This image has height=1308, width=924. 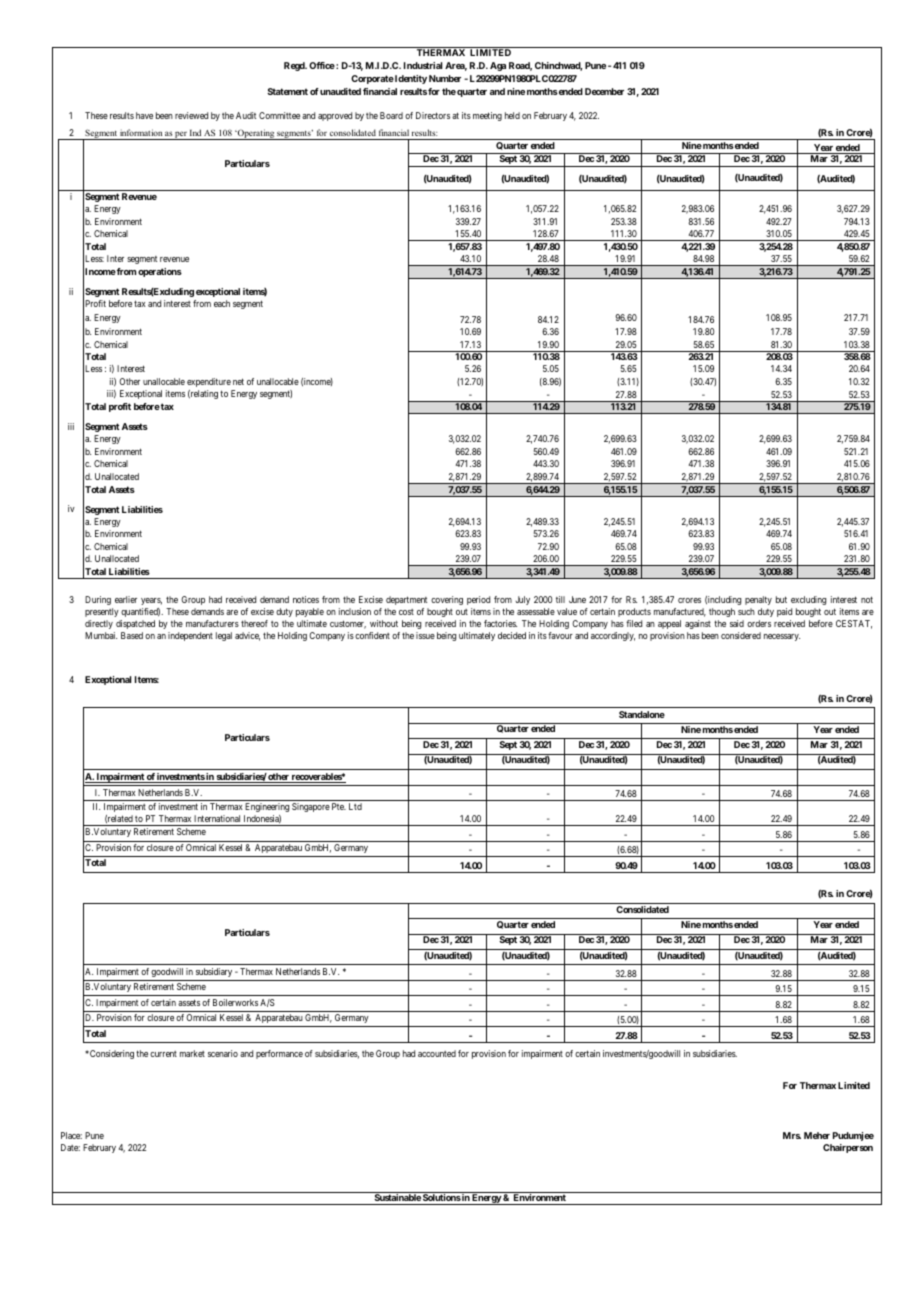 I want to click on factories, so click(x=500, y=623).
